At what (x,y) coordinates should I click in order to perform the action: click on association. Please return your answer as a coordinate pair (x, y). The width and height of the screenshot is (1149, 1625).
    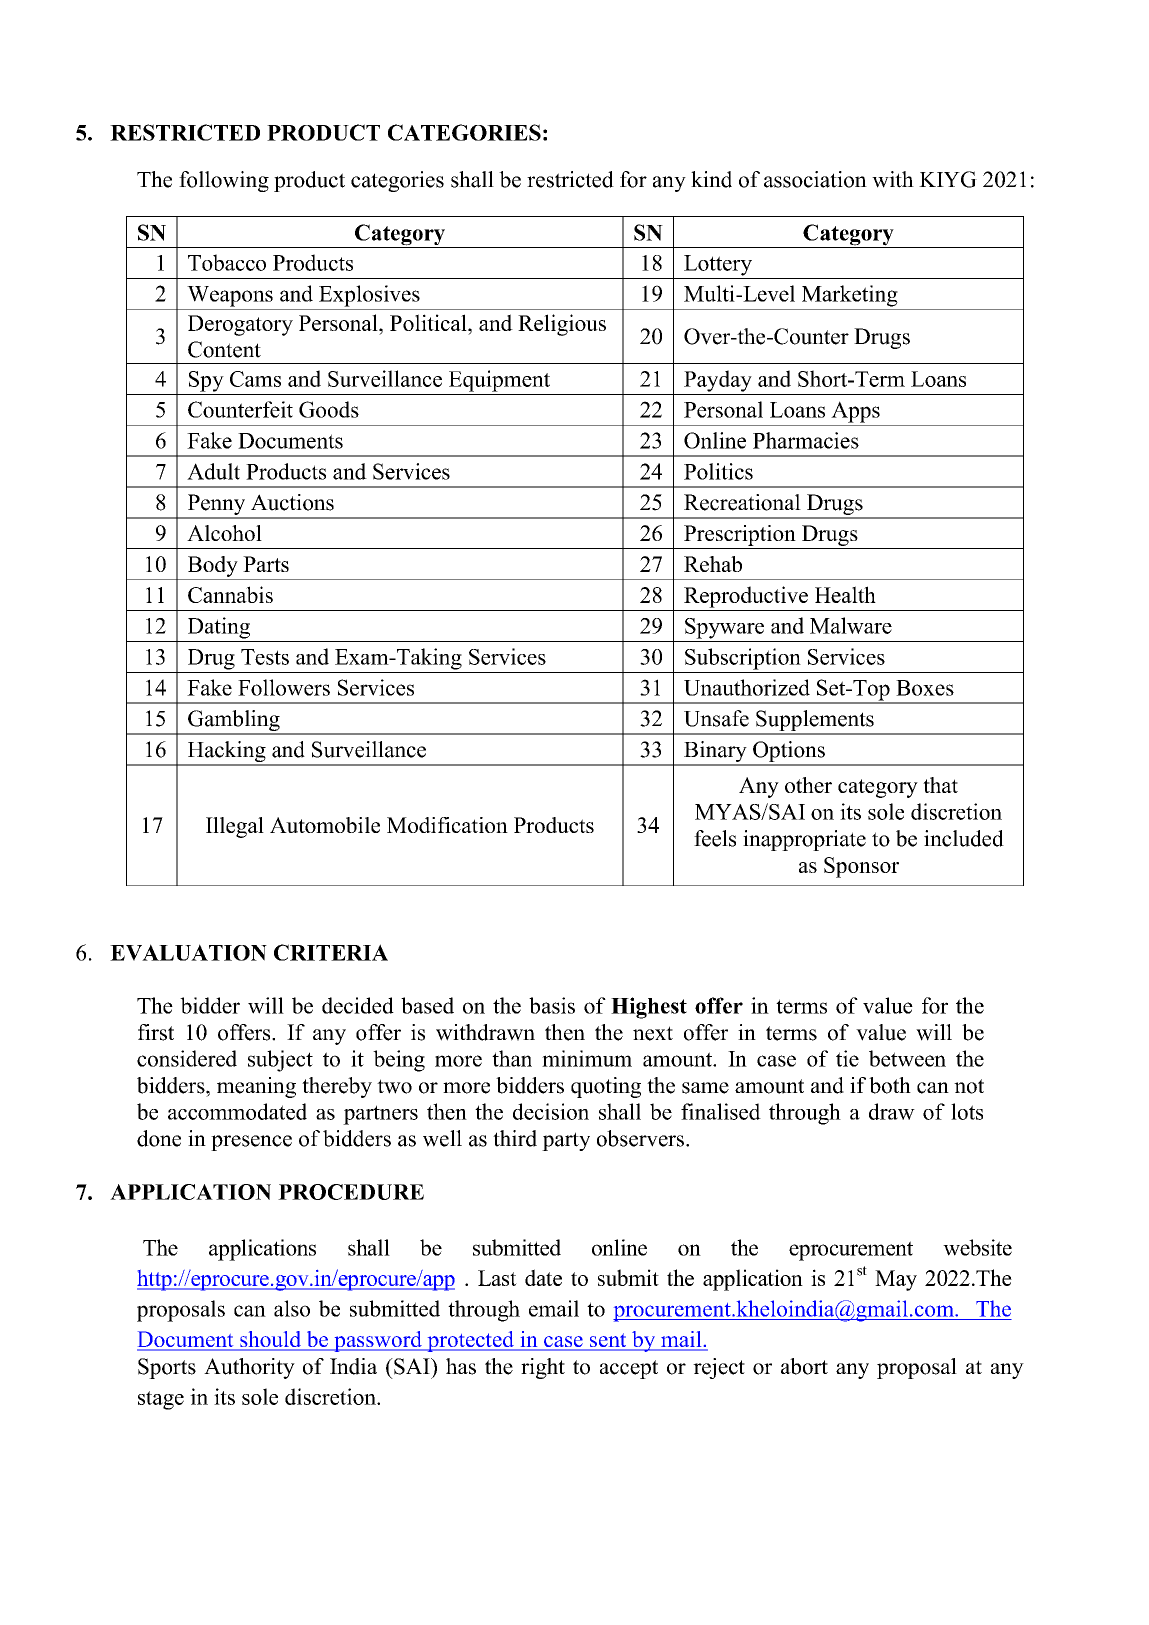
    Looking at the image, I should click on (815, 179).
